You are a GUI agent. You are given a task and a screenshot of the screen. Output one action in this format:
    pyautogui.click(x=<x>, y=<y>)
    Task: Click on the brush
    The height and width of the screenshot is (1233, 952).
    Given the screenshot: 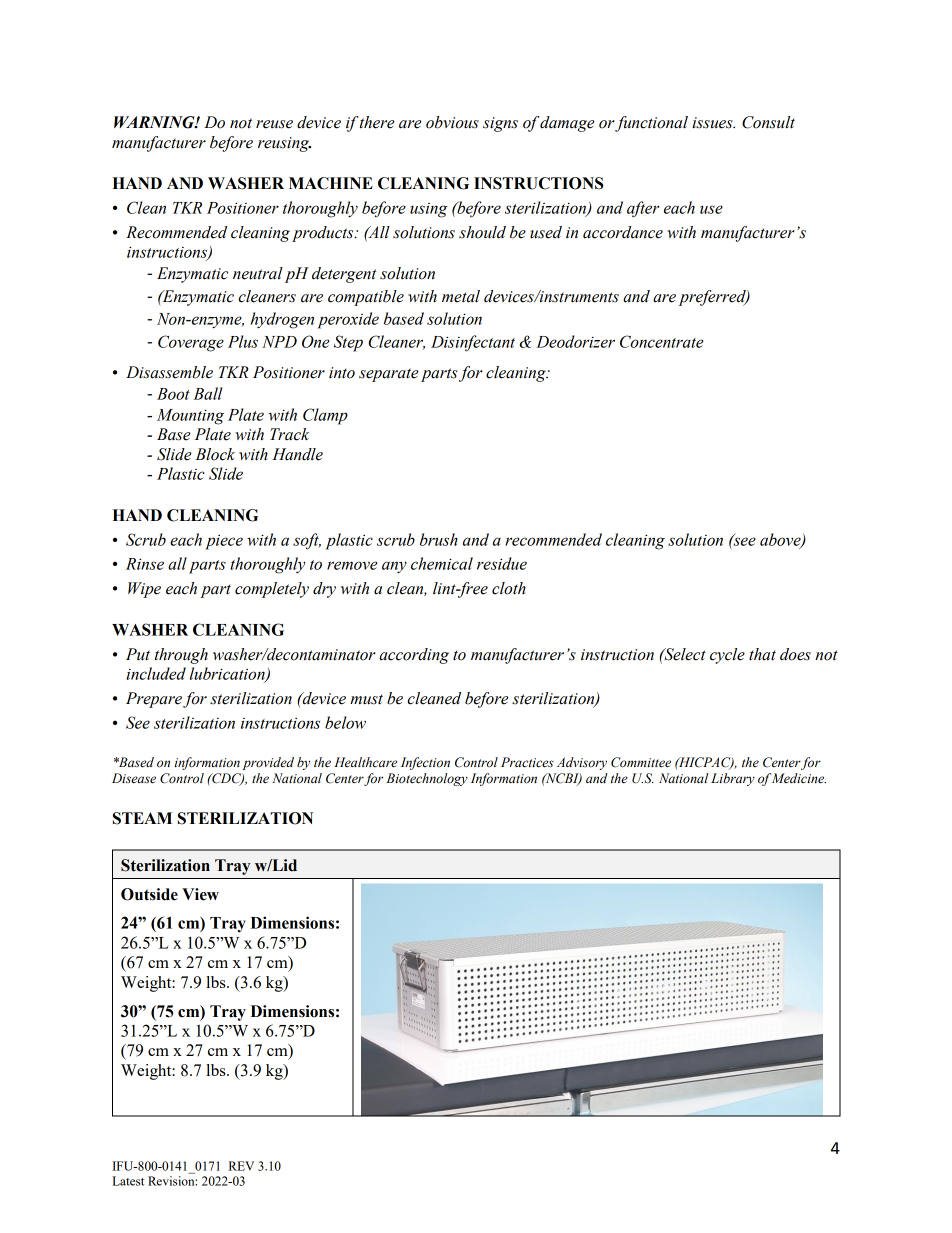 What is the action you would take?
    pyautogui.click(x=439, y=539)
